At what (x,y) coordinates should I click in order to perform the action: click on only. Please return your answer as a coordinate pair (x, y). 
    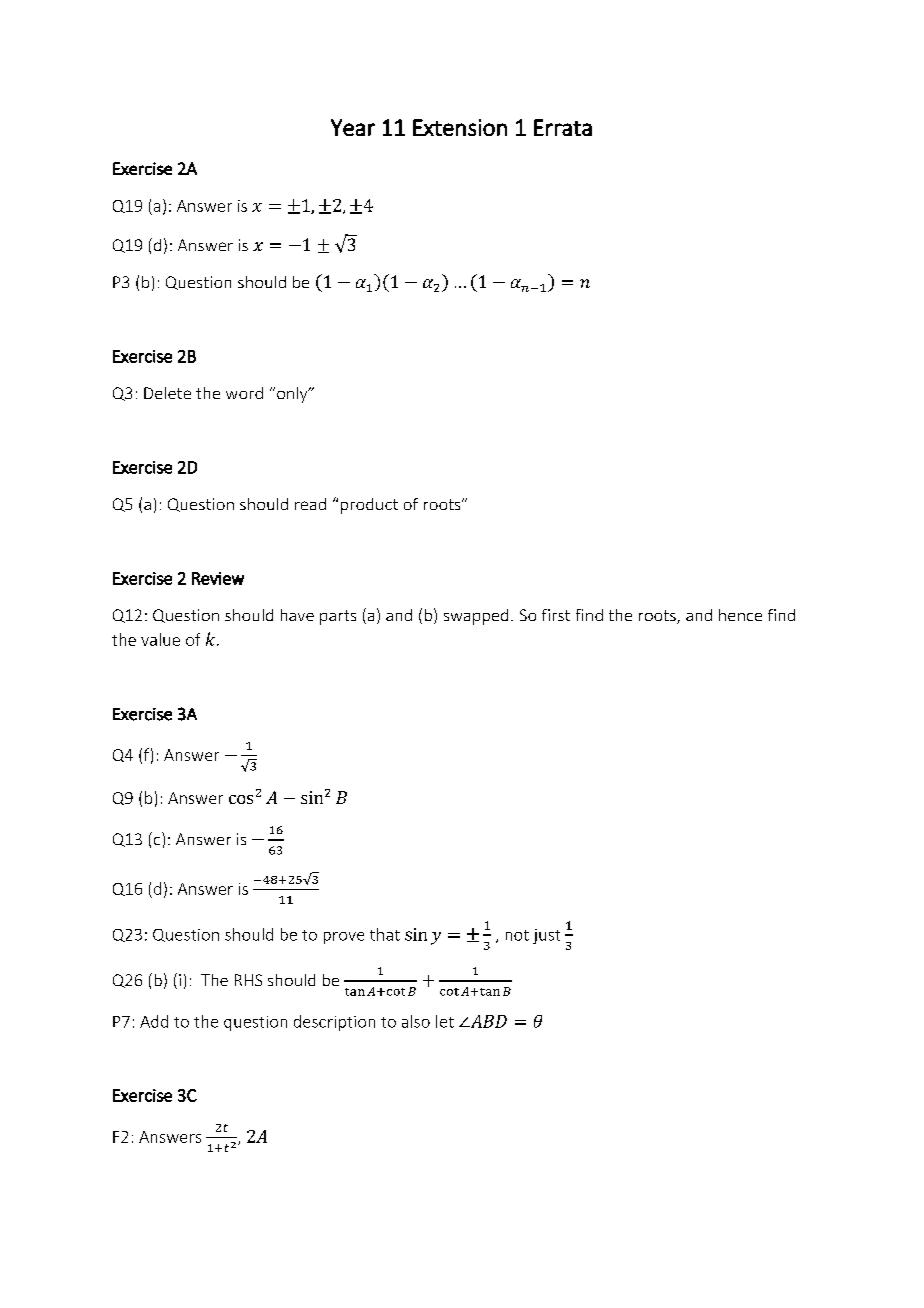
    Looking at the image, I should click on (293, 395).
